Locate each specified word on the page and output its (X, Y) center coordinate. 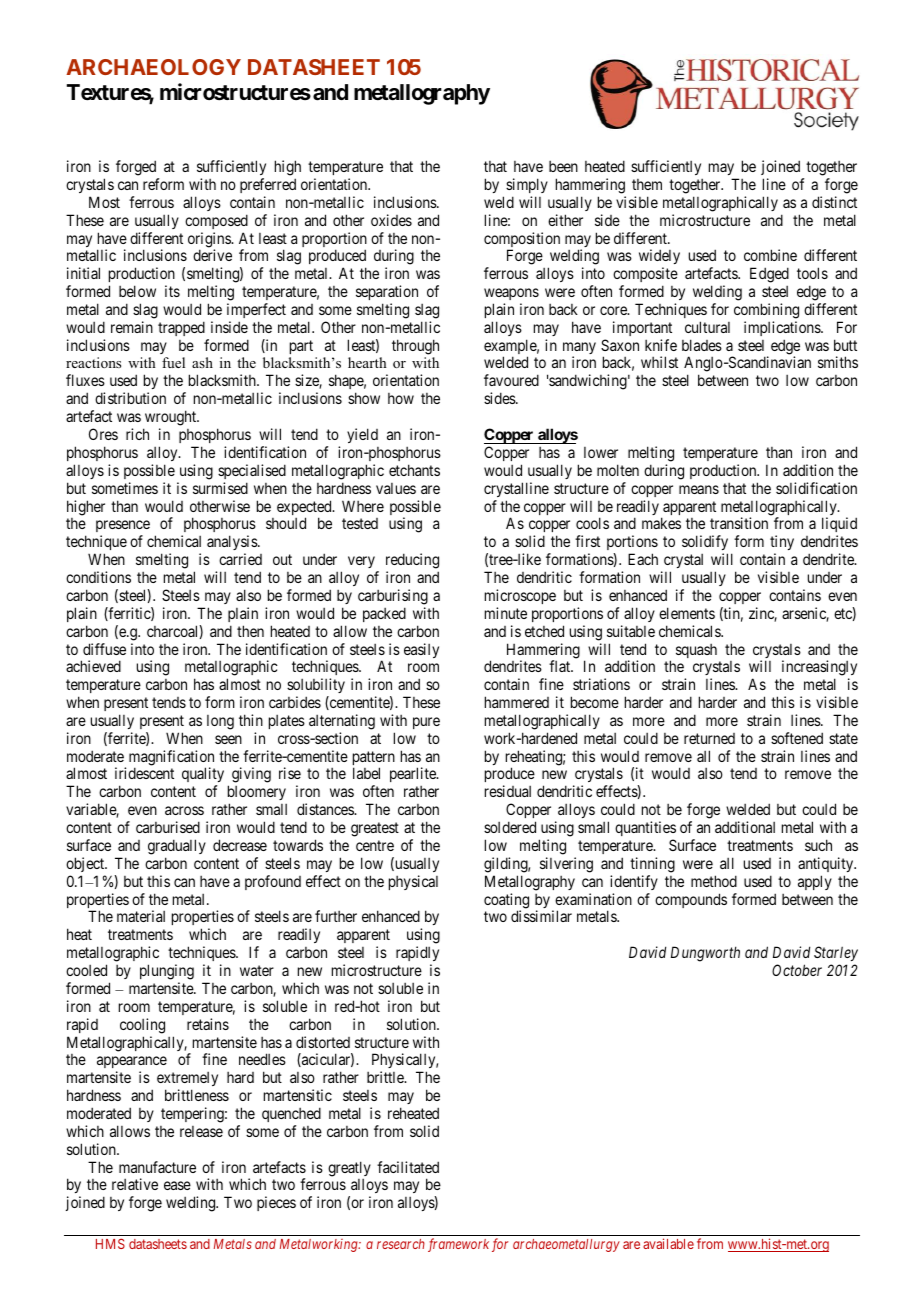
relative (135, 1184)
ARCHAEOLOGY (153, 67)
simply (527, 185)
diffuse (104, 649)
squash (696, 651)
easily (421, 650)
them (647, 184)
